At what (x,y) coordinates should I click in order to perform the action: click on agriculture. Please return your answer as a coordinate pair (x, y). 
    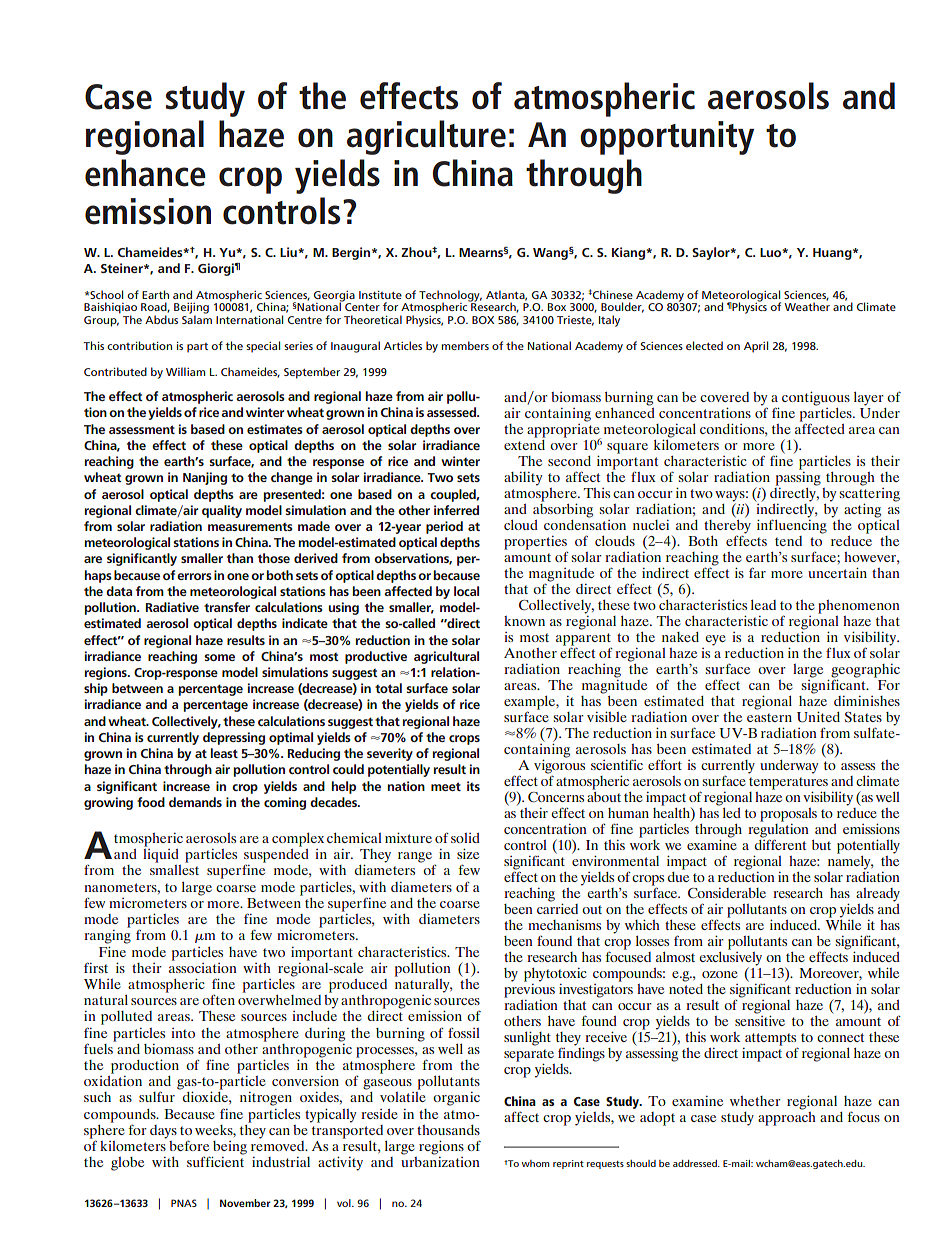
    Looking at the image, I should click on (426, 137).
